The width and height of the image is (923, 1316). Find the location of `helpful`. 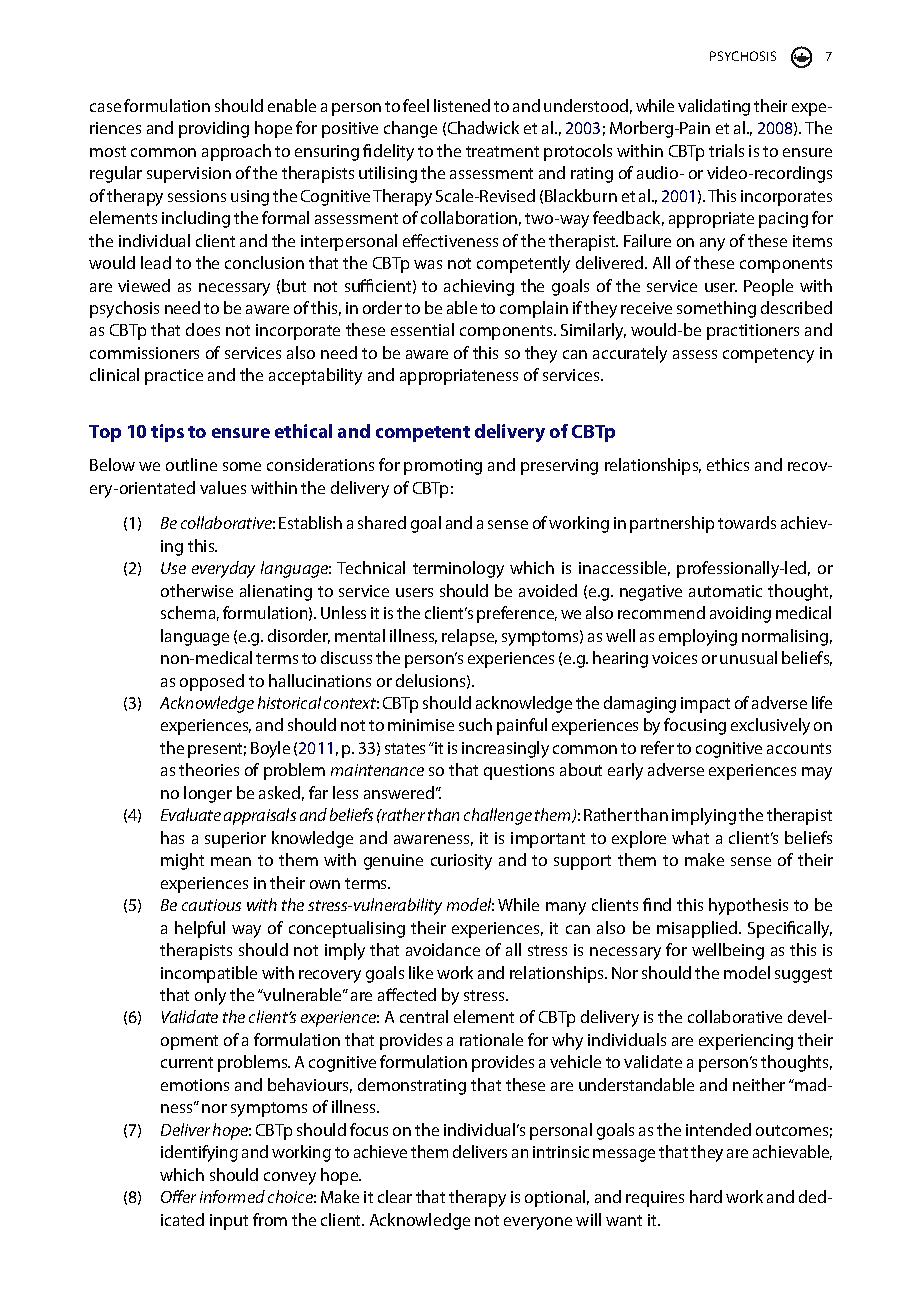

helpful is located at coordinates (200, 929).
